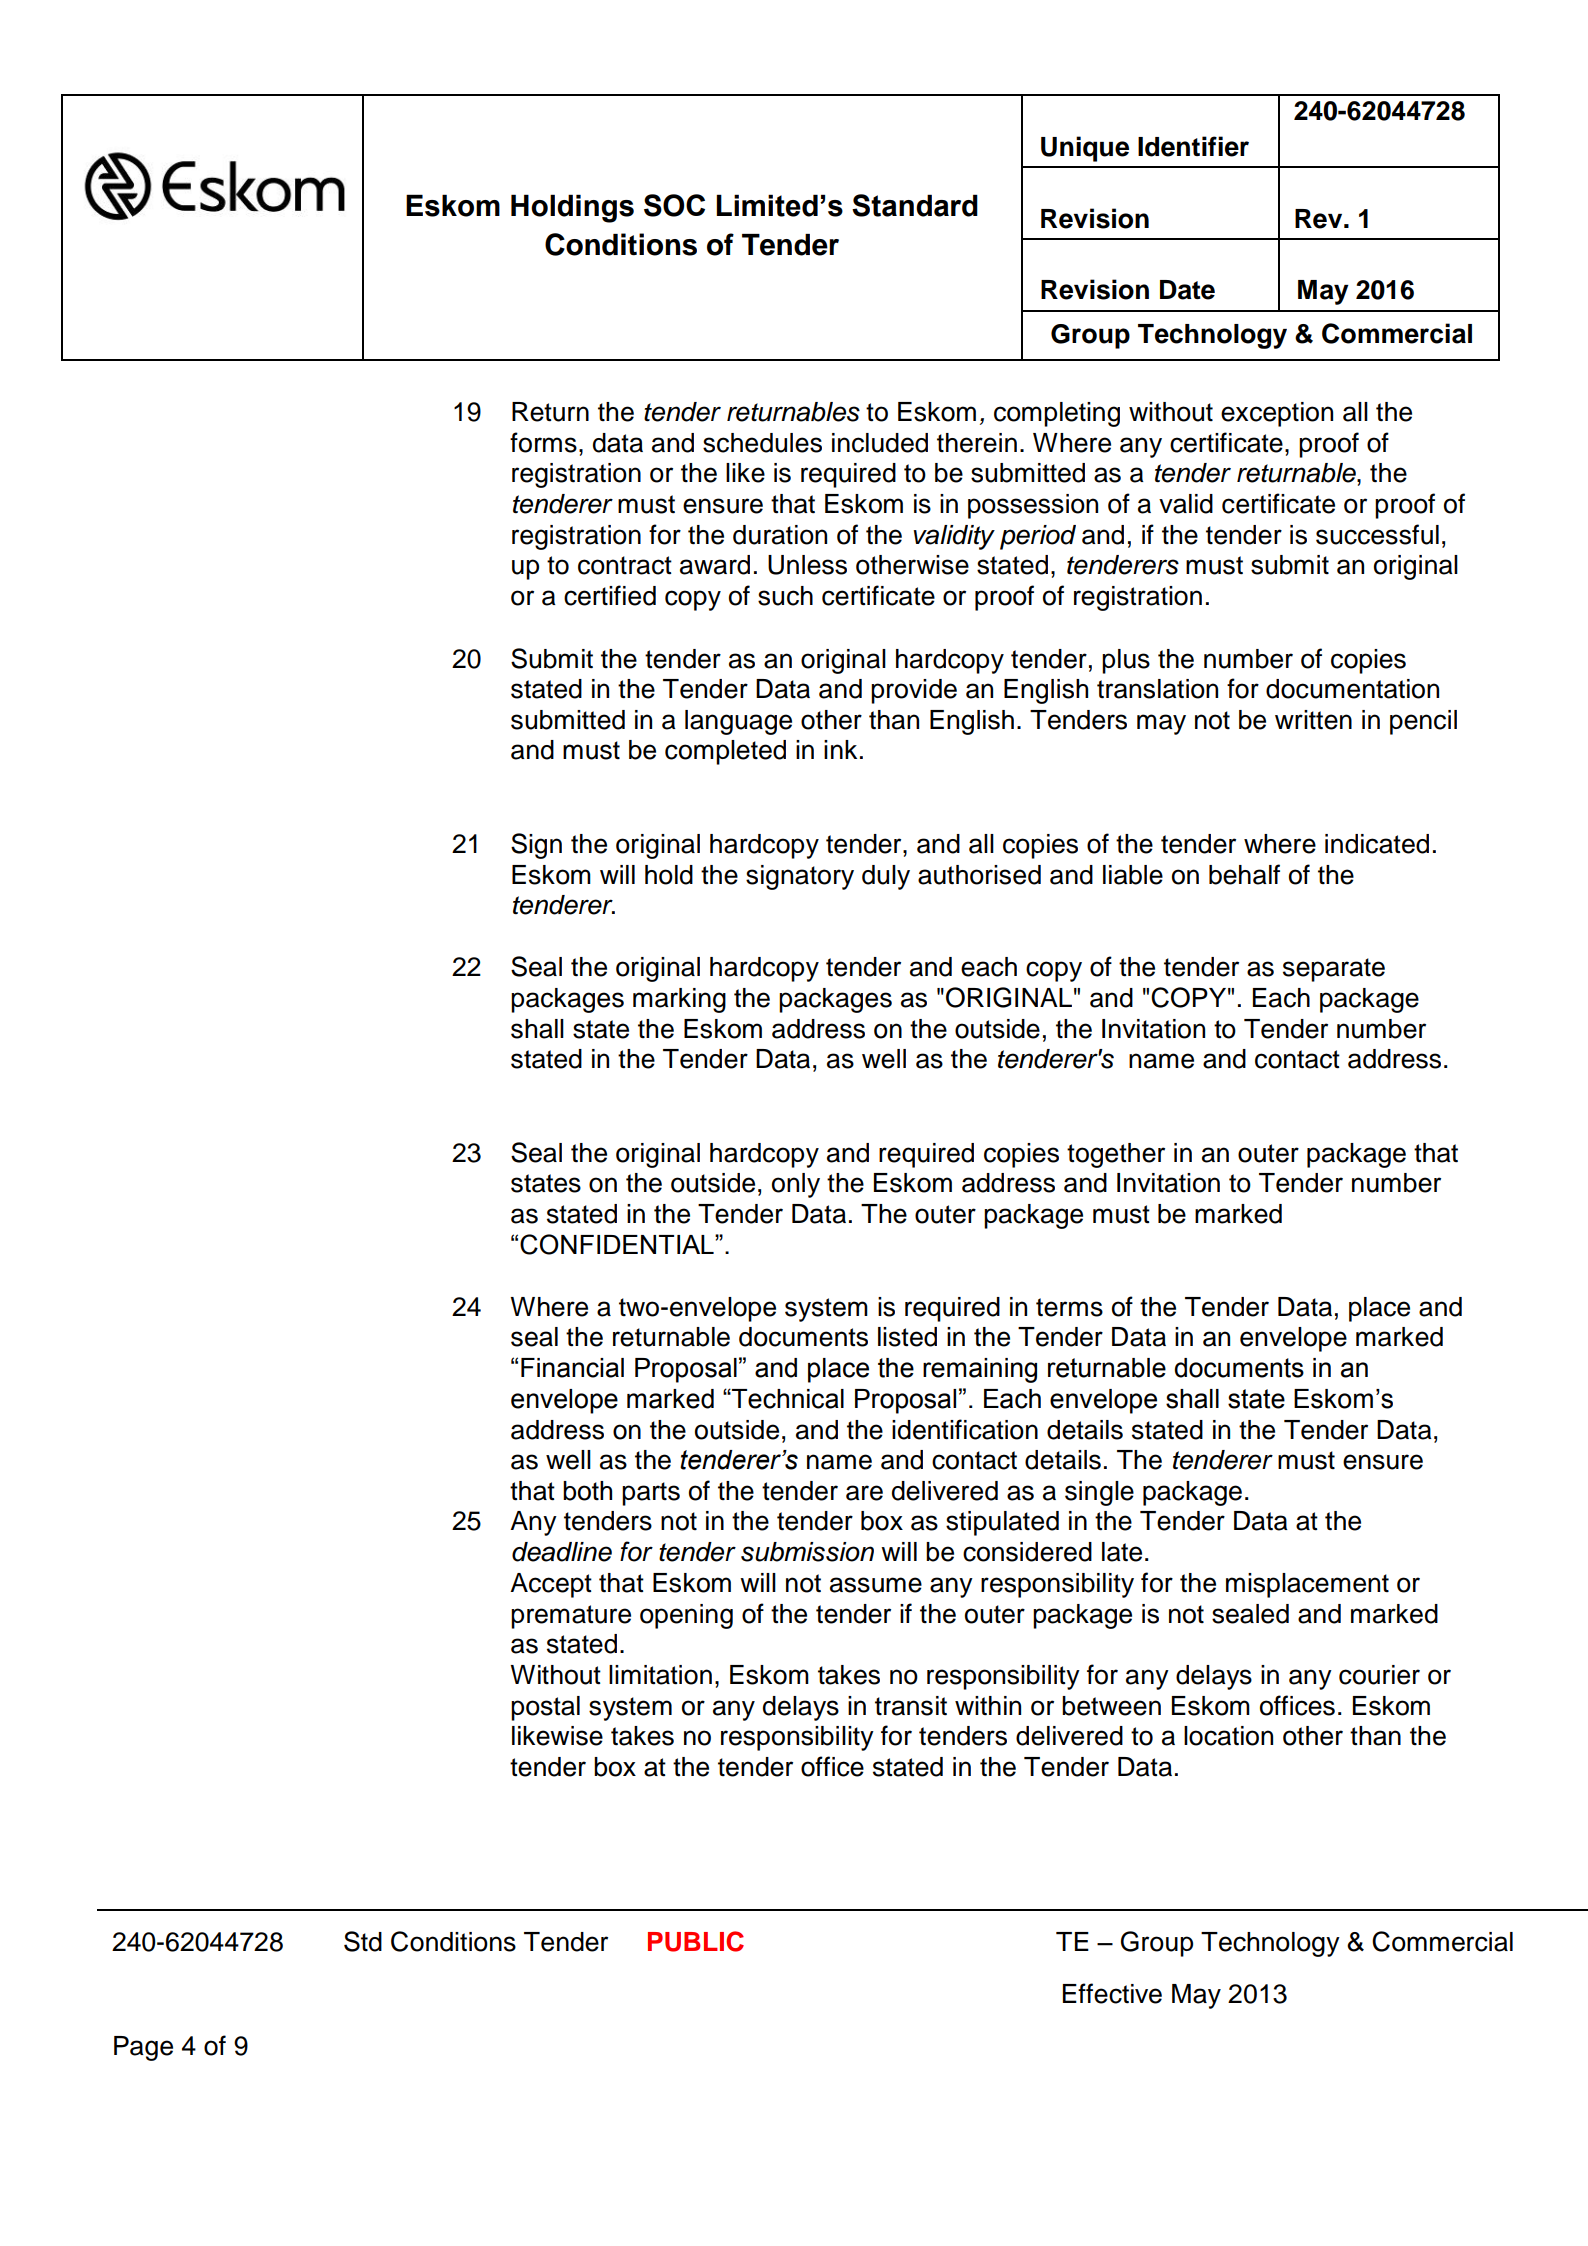 Image resolution: width=1588 pixels, height=2246 pixels. What do you see at coordinates (1116, 1155) in the screenshot?
I see `together` at bounding box center [1116, 1155].
